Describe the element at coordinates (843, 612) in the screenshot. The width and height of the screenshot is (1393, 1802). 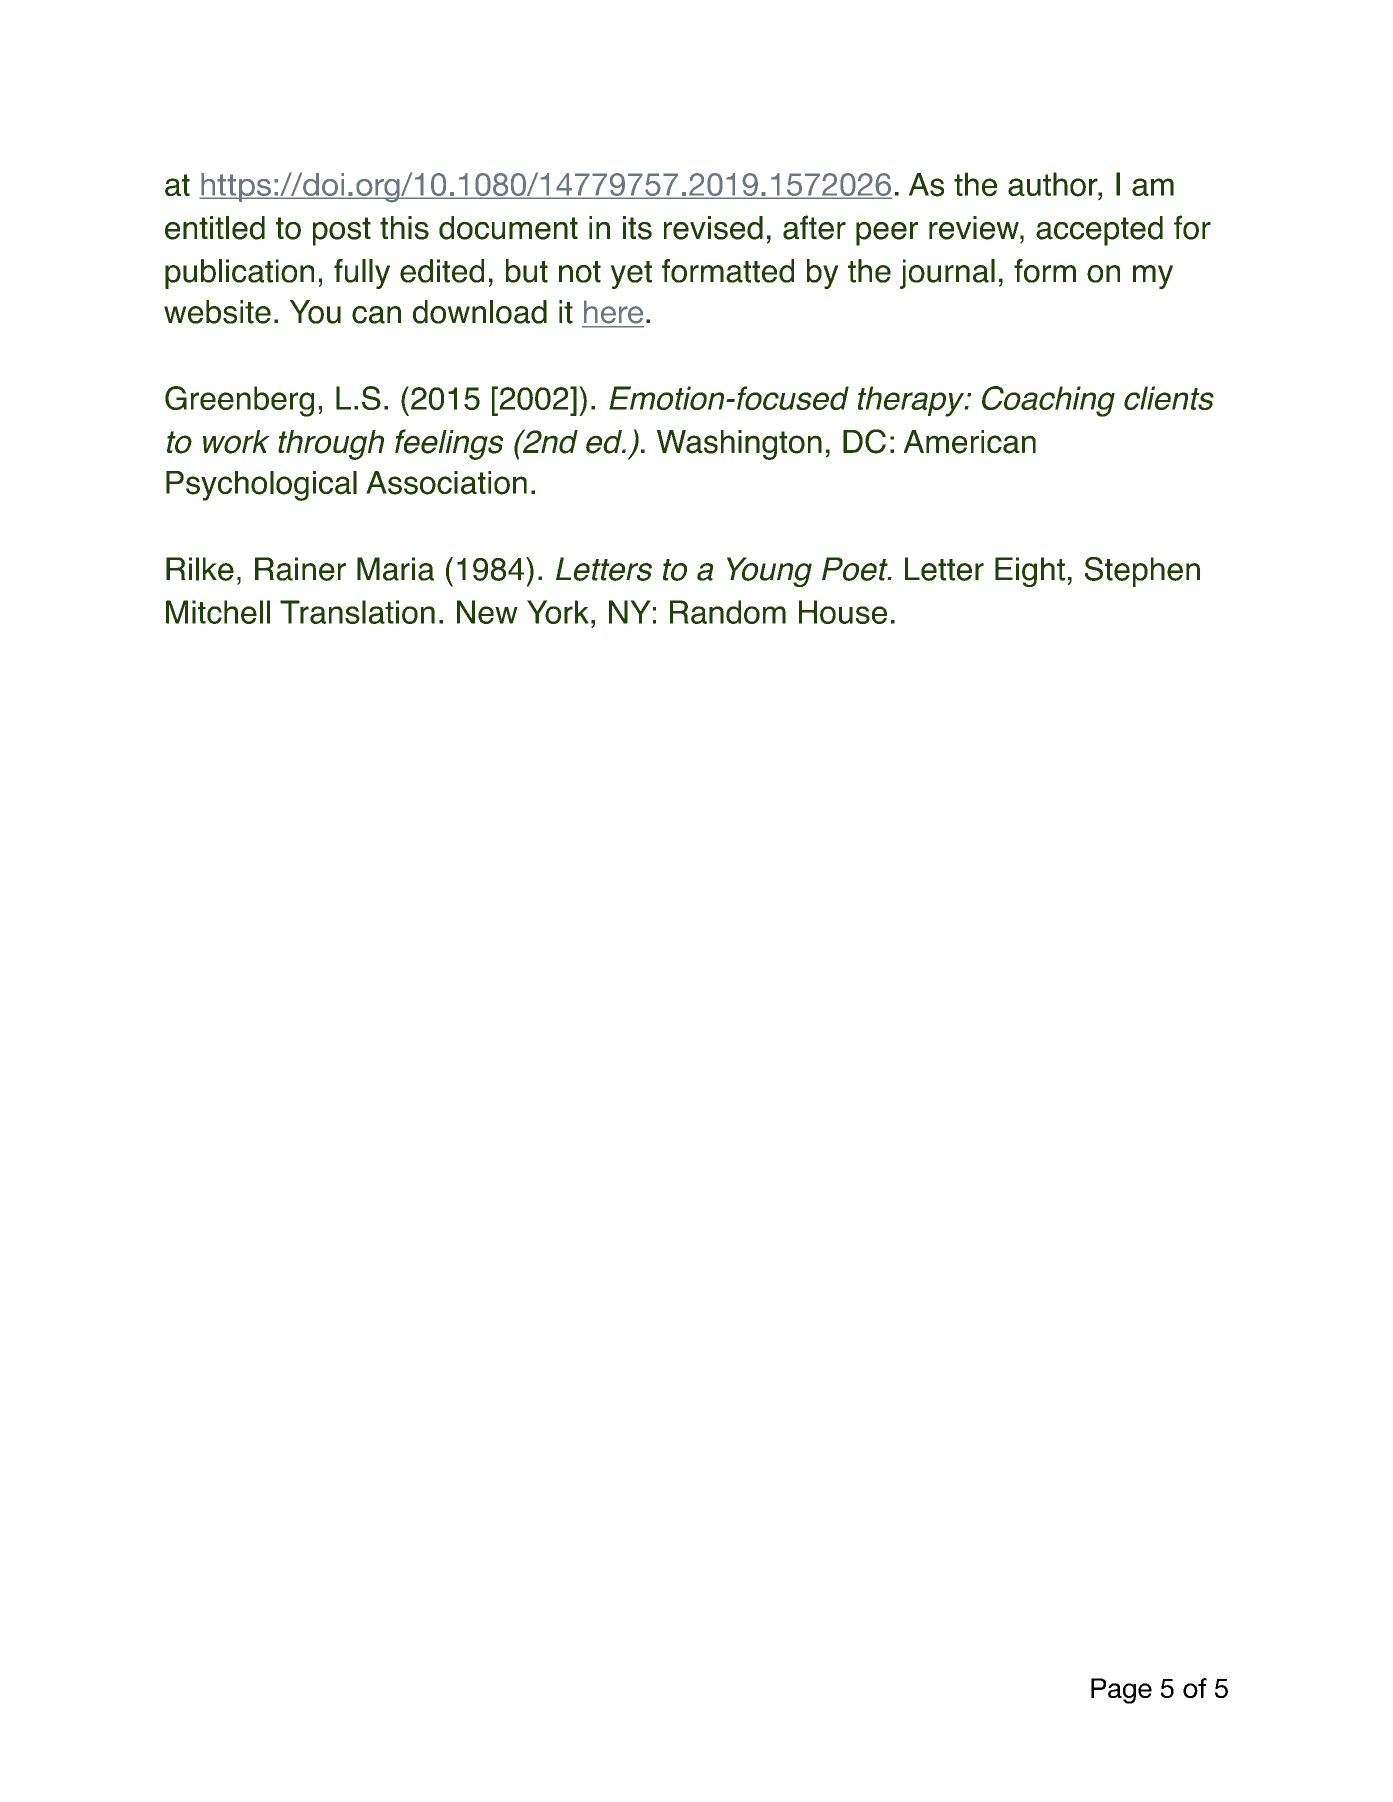
I see `House` at that location.
